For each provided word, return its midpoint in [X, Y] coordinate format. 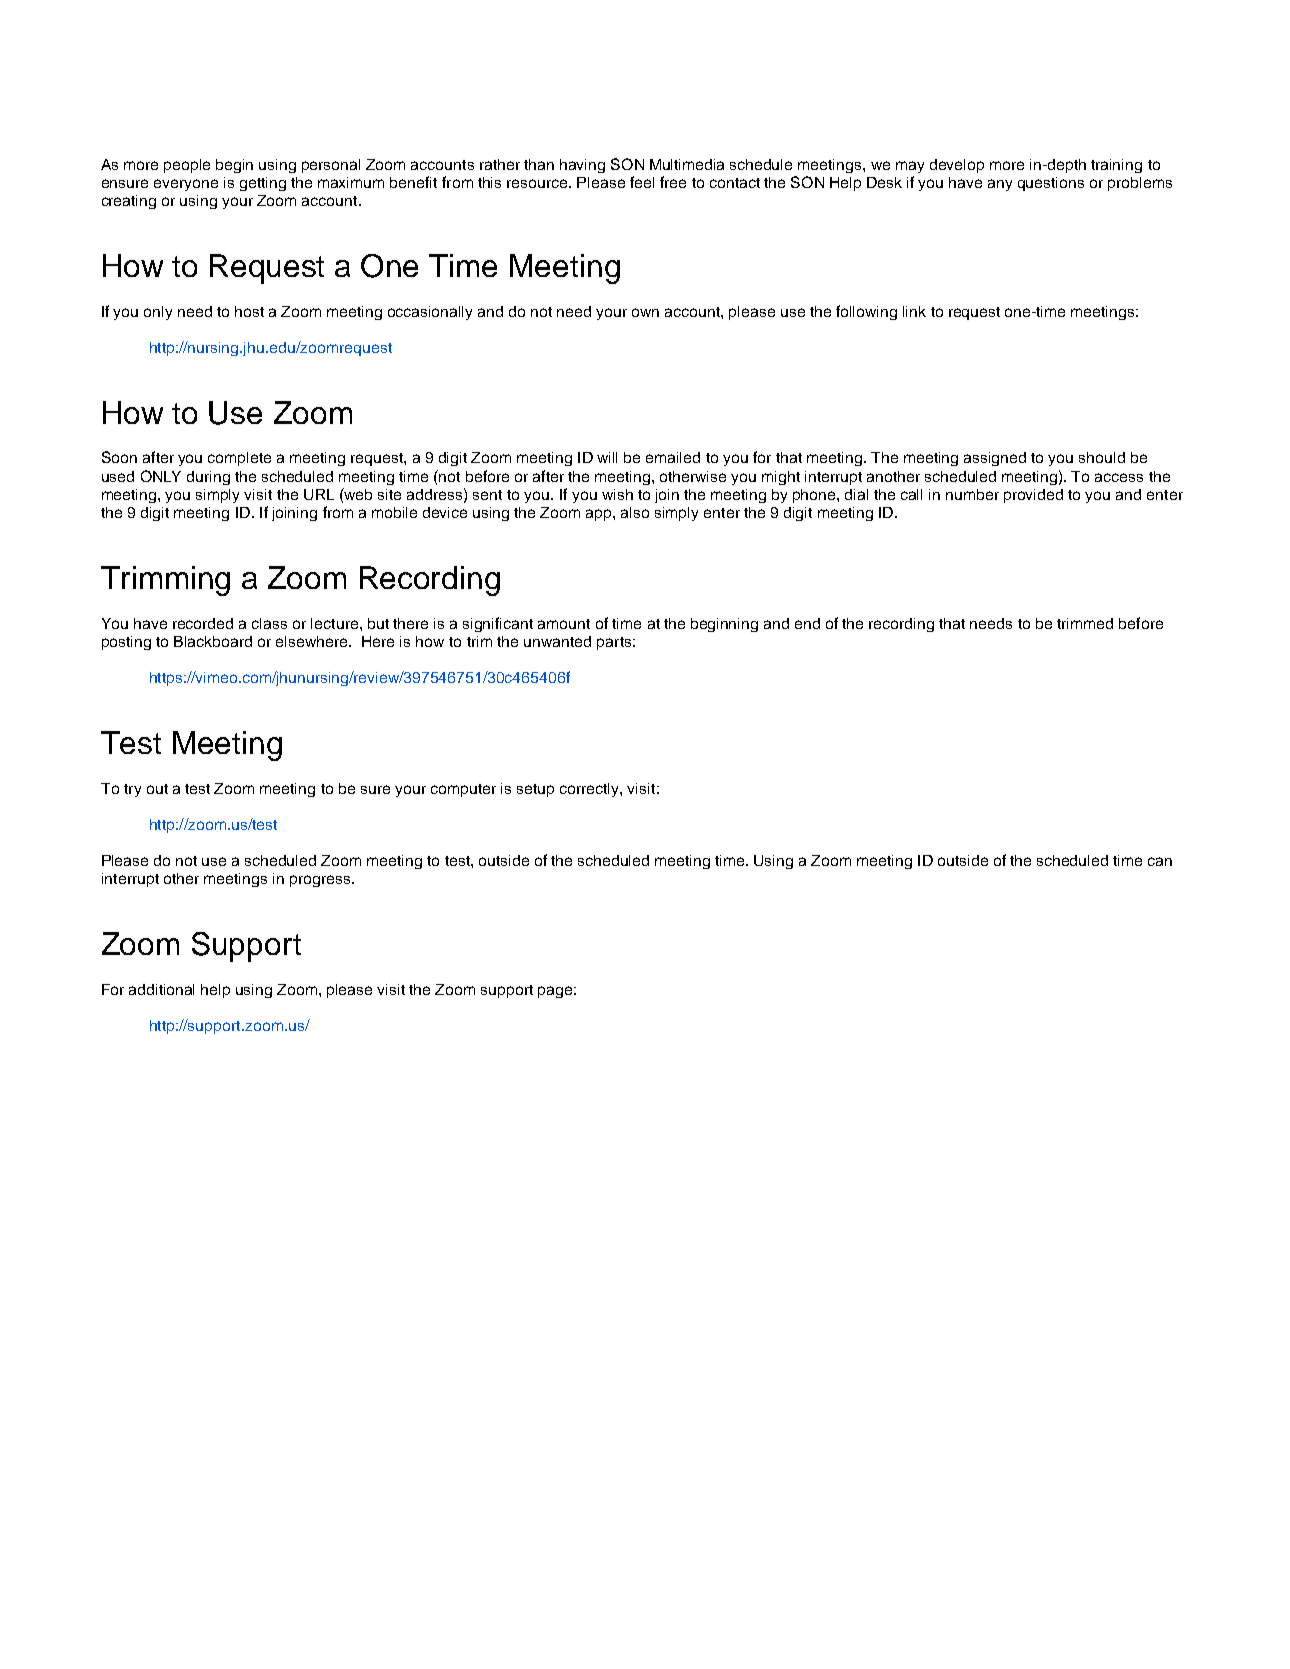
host [249, 311]
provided [1033, 496]
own [645, 312]
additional [161, 989]
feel [642, 182]
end [807, 623]
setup [535, 790]
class [269, 623]
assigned [995, 459]
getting [263, 184]
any [1000, 185]
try [132, 790]
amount [564, 624]
